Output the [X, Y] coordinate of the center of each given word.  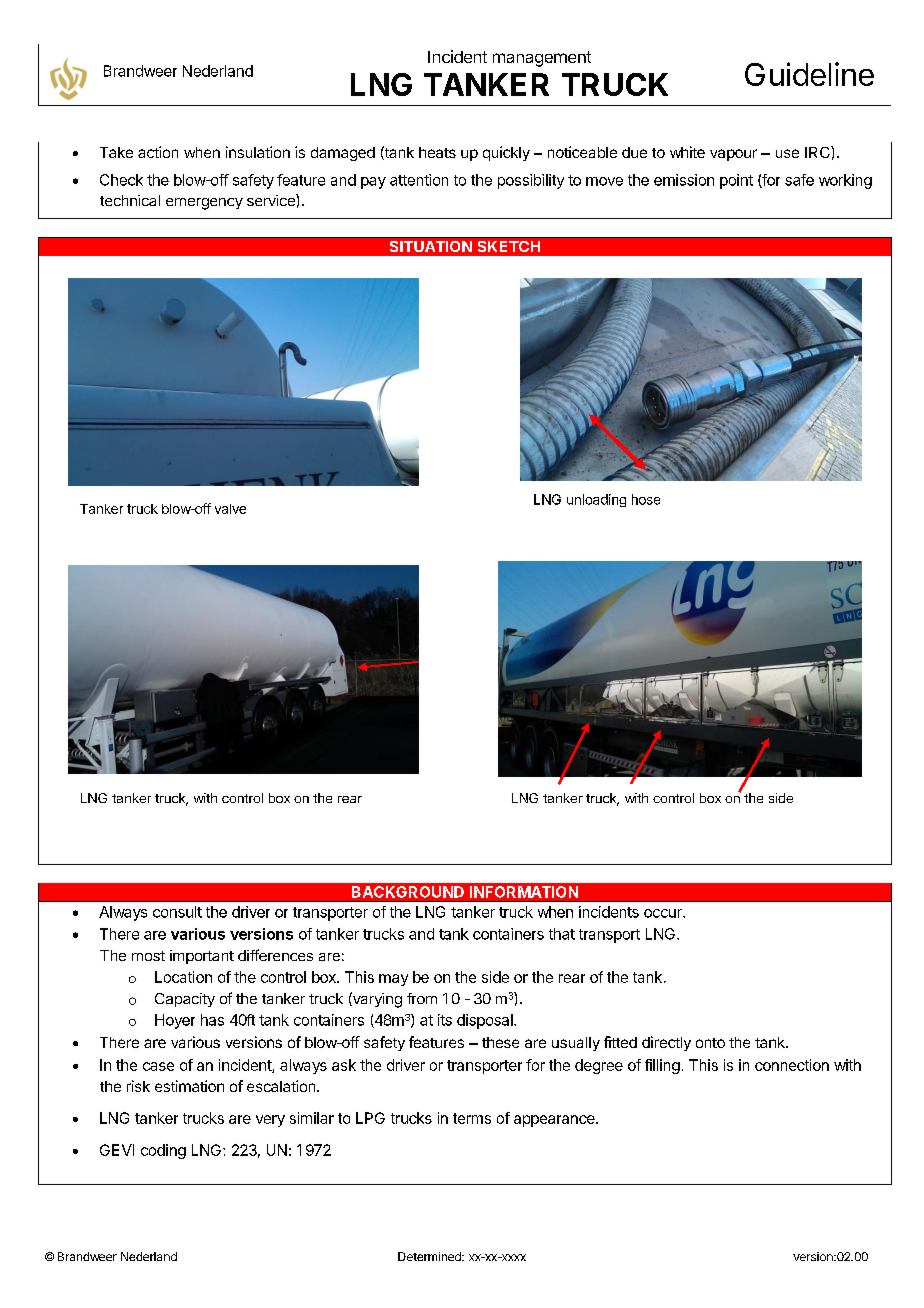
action [158, 152]
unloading [596, 500]
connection [792, 1065]
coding [163, 1151]
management [542, 59]
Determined [430, 1256]
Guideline [809, 74]
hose [646, 499]
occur [664, 913]
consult [177, 912]
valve [230, 509]
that [562, 934]
